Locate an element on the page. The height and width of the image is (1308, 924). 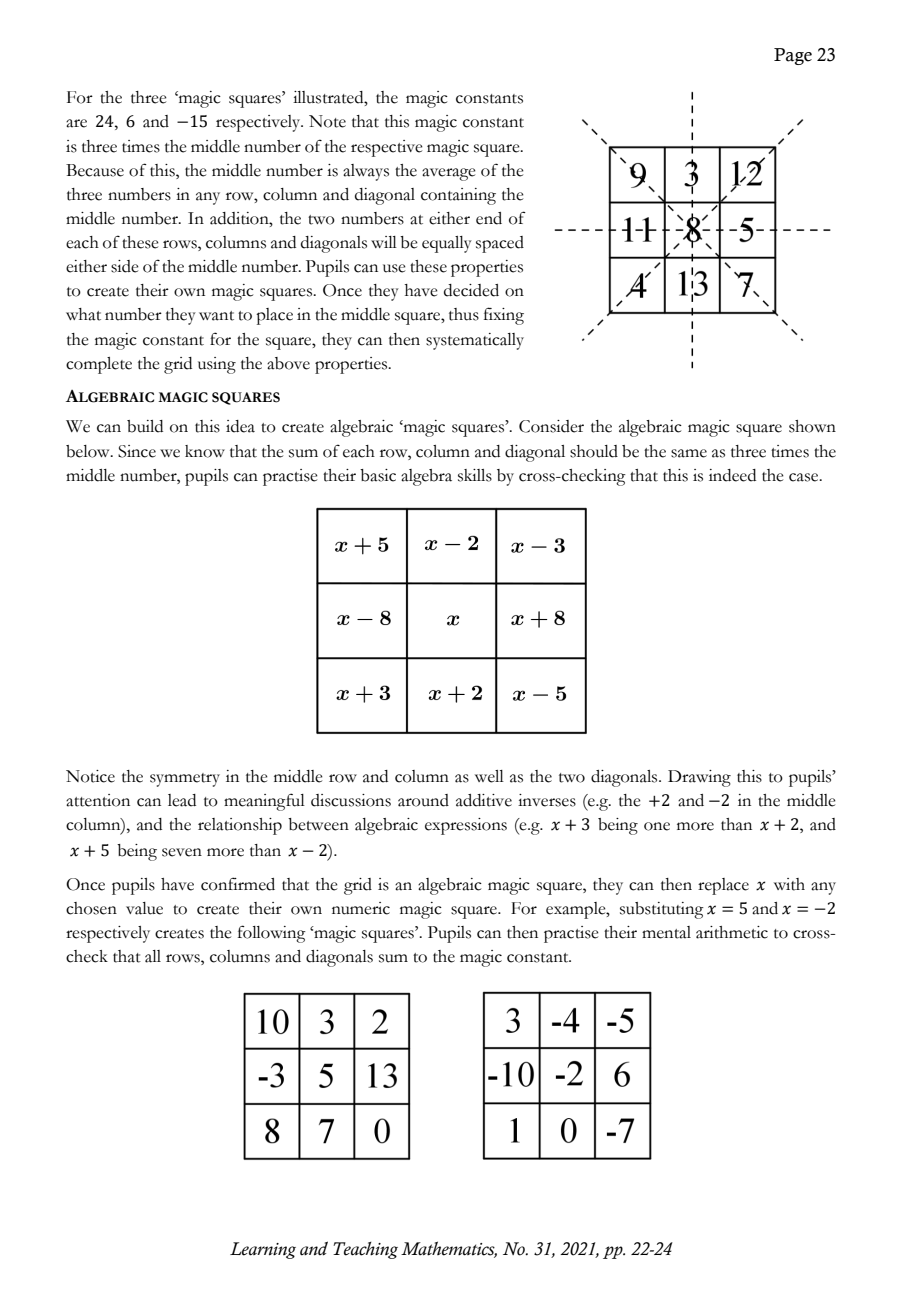
Because is located at coordinates (95, 170).
